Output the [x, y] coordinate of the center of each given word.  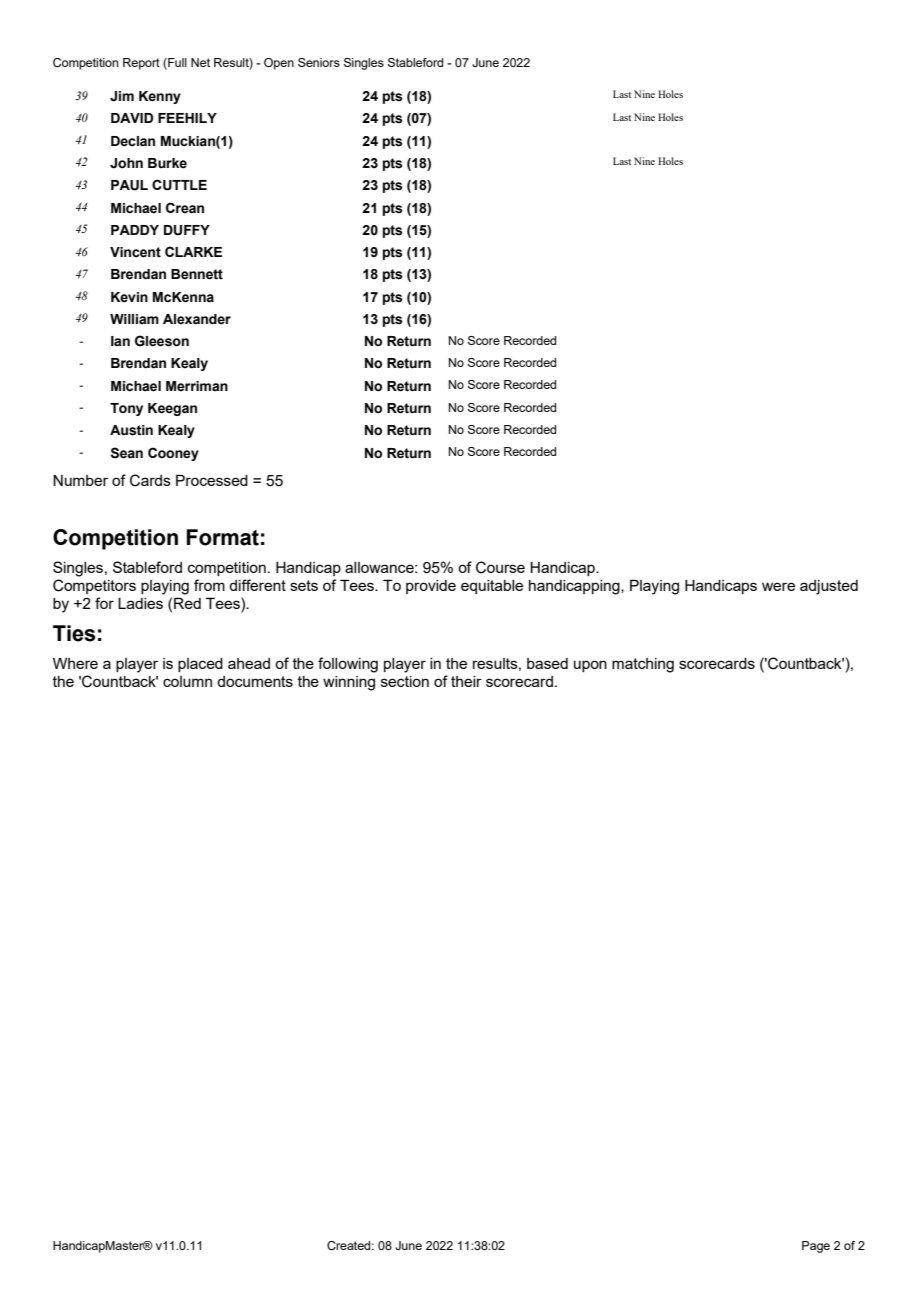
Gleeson [162, 341]
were [778, 586]
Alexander [197, 319]
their [466, 681]
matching [643, 665]
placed [200, 665]
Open [279, 64]
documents [255, 681]
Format [223, 537]
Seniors [319, 62]
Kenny [160, 97]
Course [500, 567]
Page [816, 1247]
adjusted [829, 587]
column [187, 681]
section [405, 681]
